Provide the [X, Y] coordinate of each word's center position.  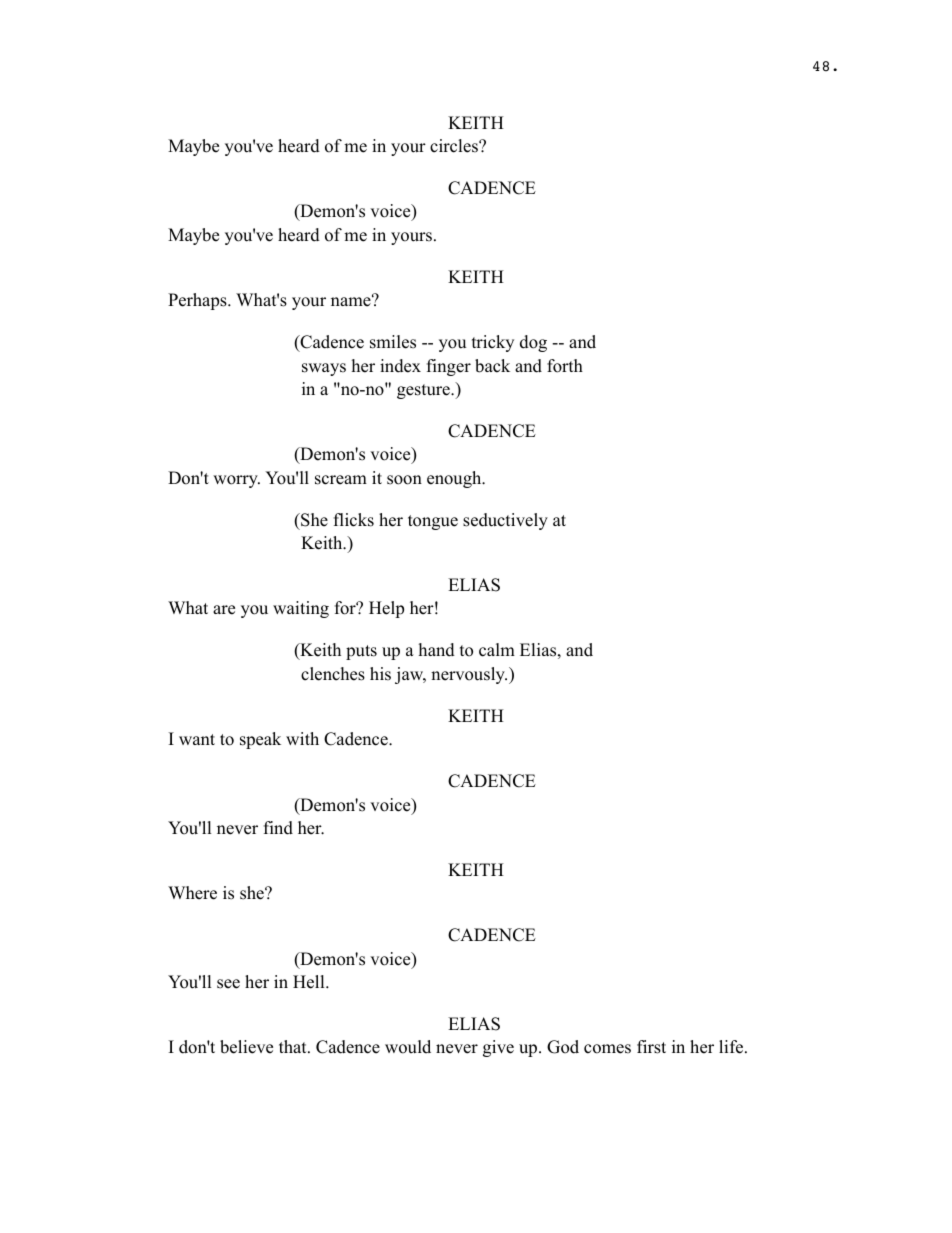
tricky [493, 343]
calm [497, 650]
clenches [333, 674]
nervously [469, 675]
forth [565, 366]
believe [246, 1047]
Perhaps [198, 301]
